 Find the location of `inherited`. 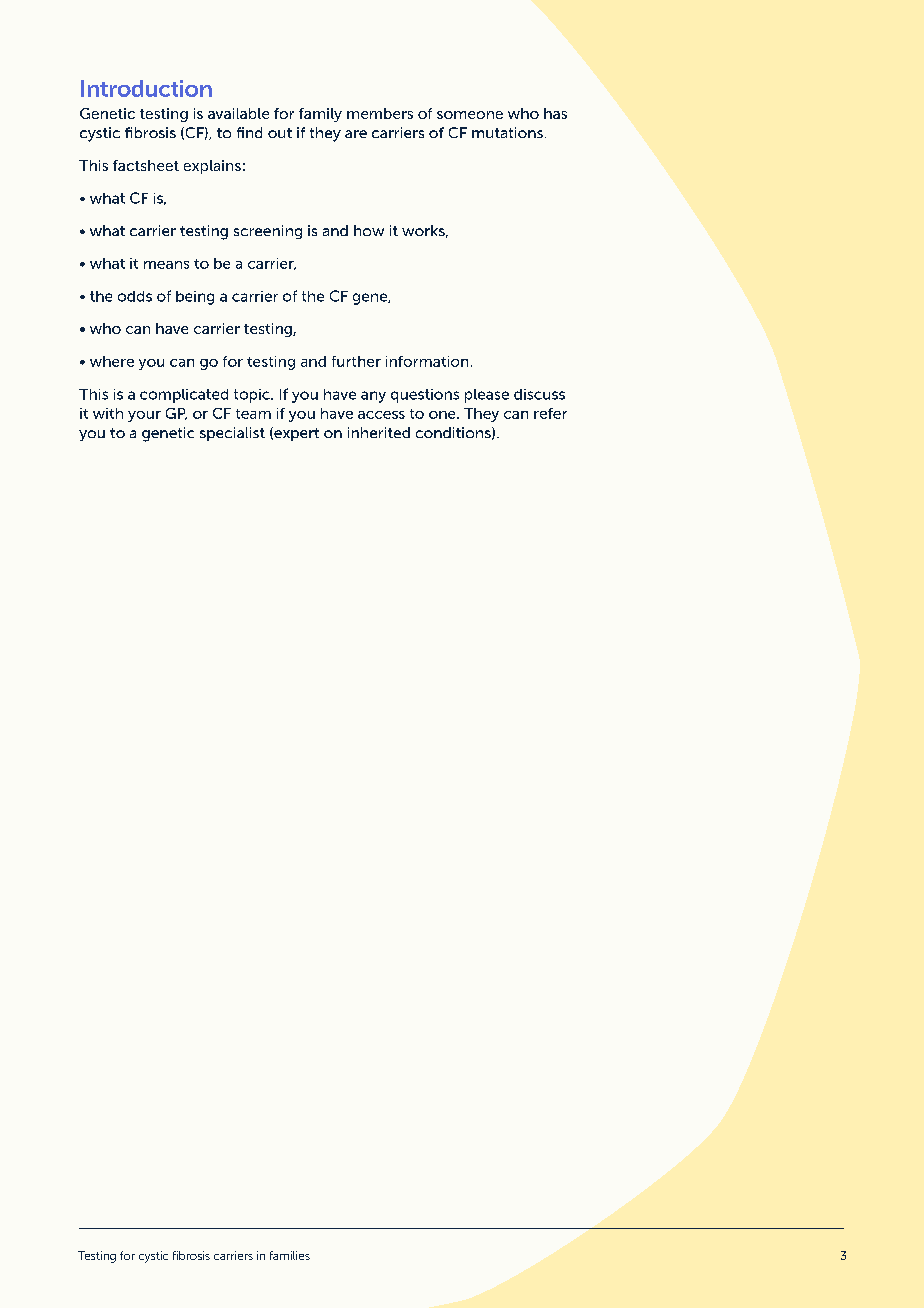

inherited is located at coordinates (379, 432).
